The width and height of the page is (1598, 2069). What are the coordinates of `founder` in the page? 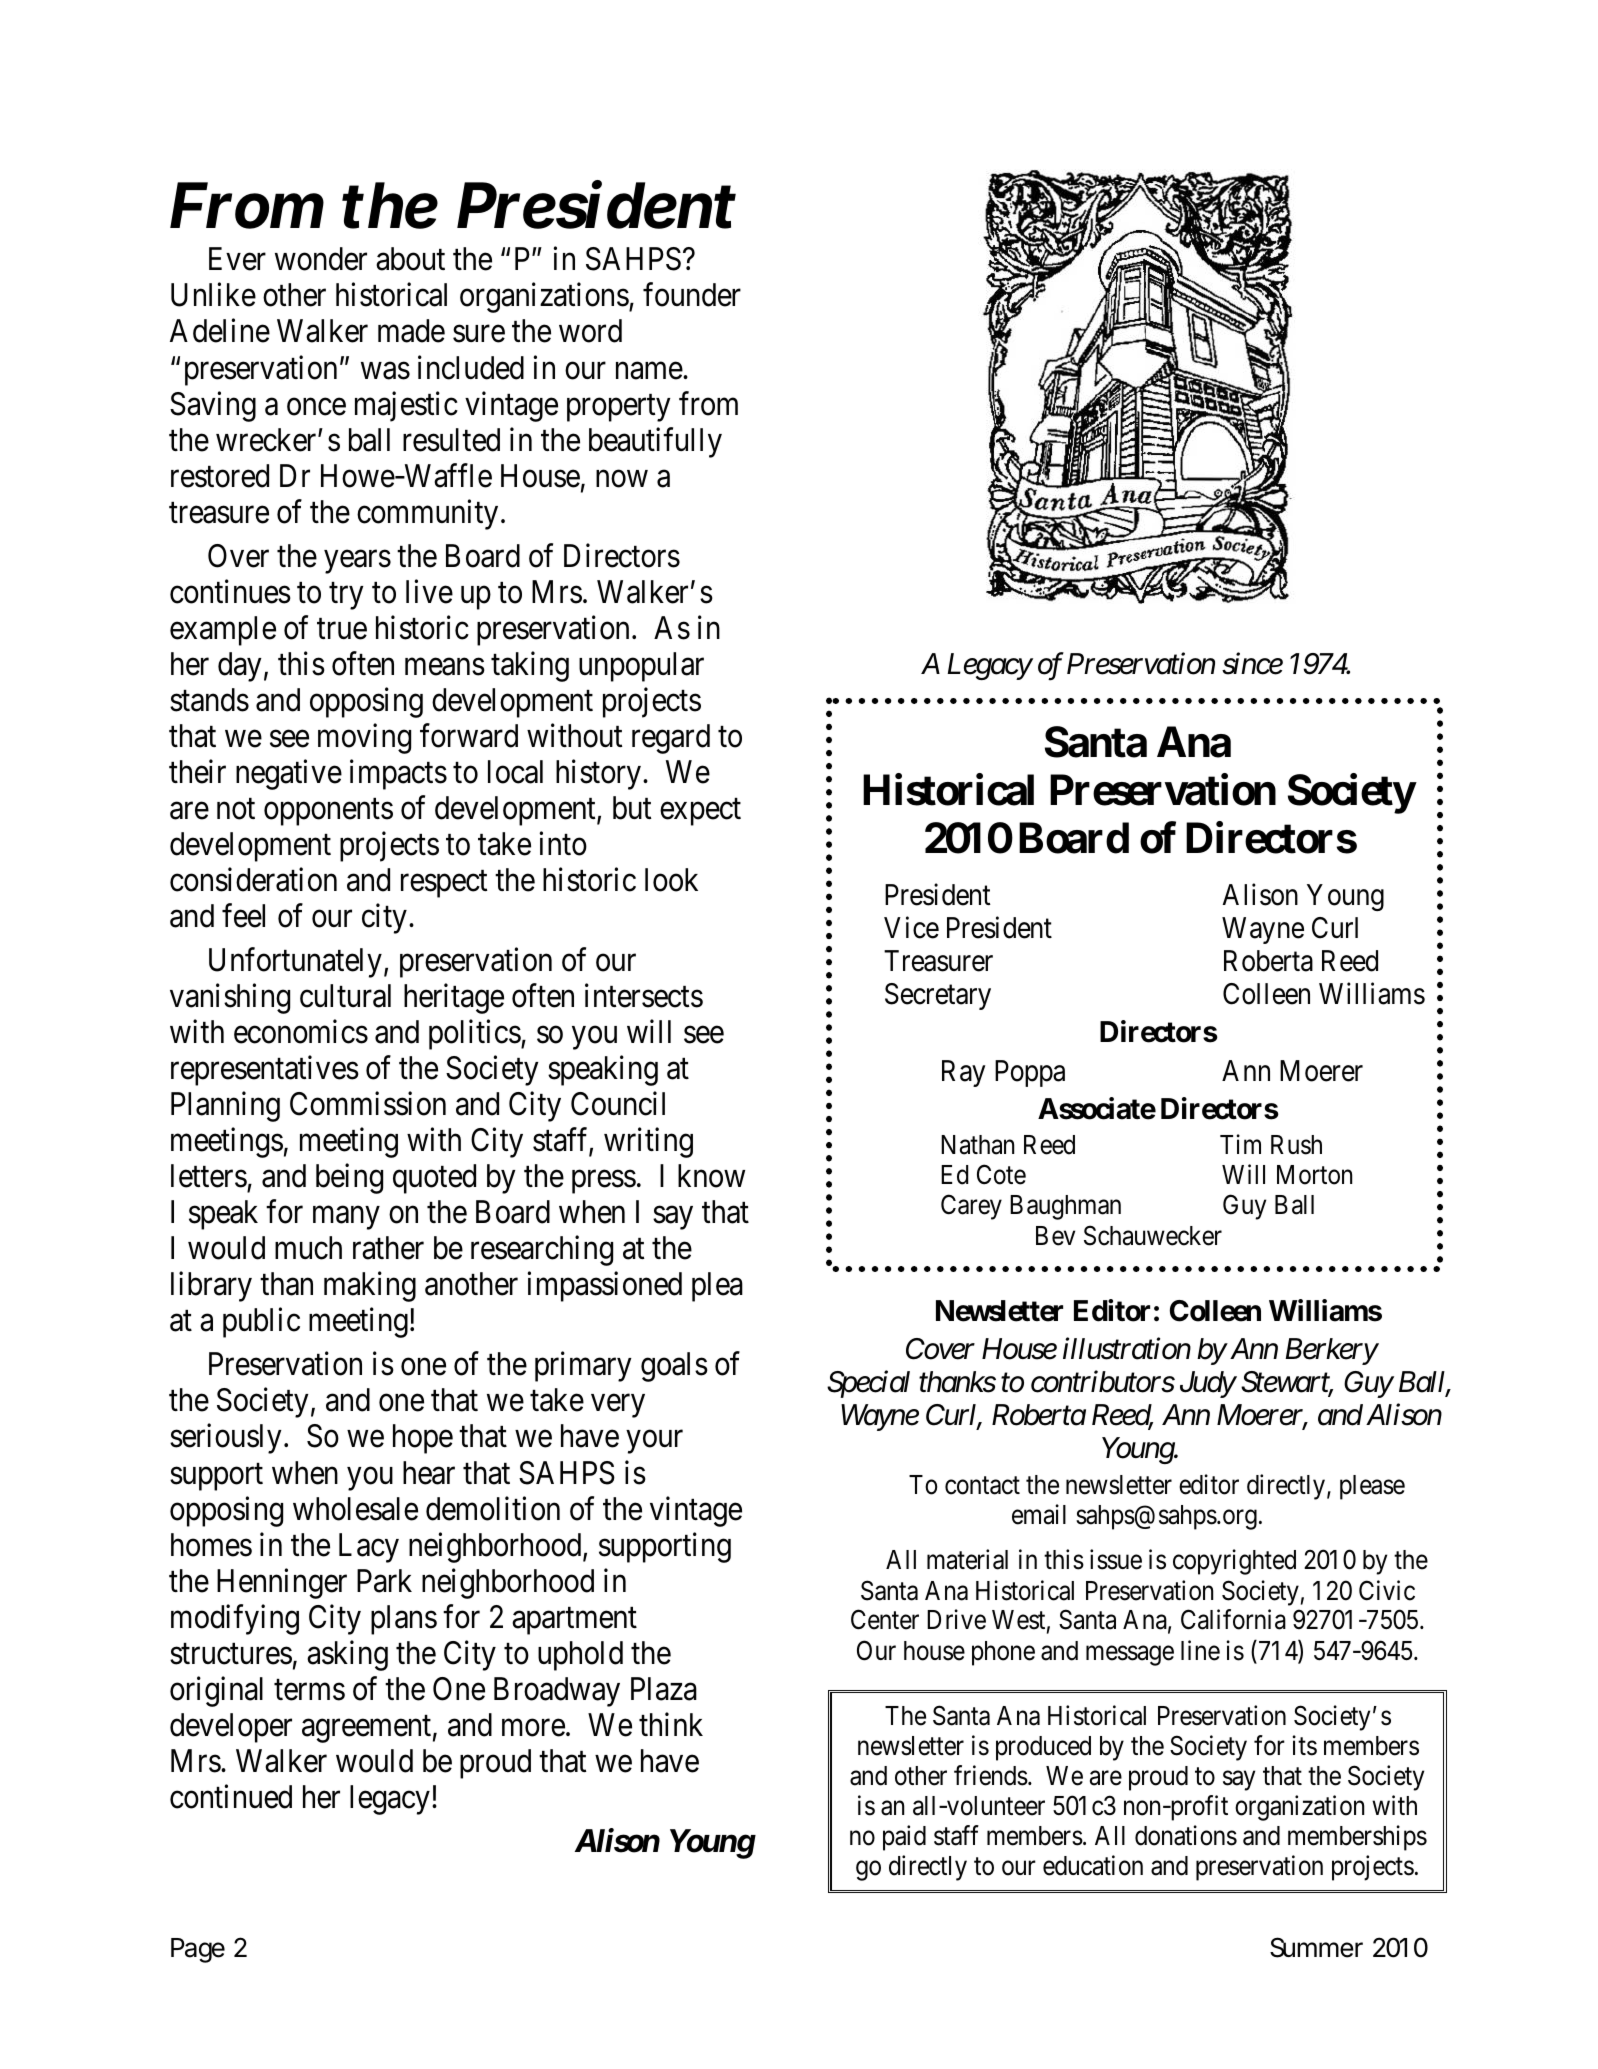 It's located at (692, 295).
